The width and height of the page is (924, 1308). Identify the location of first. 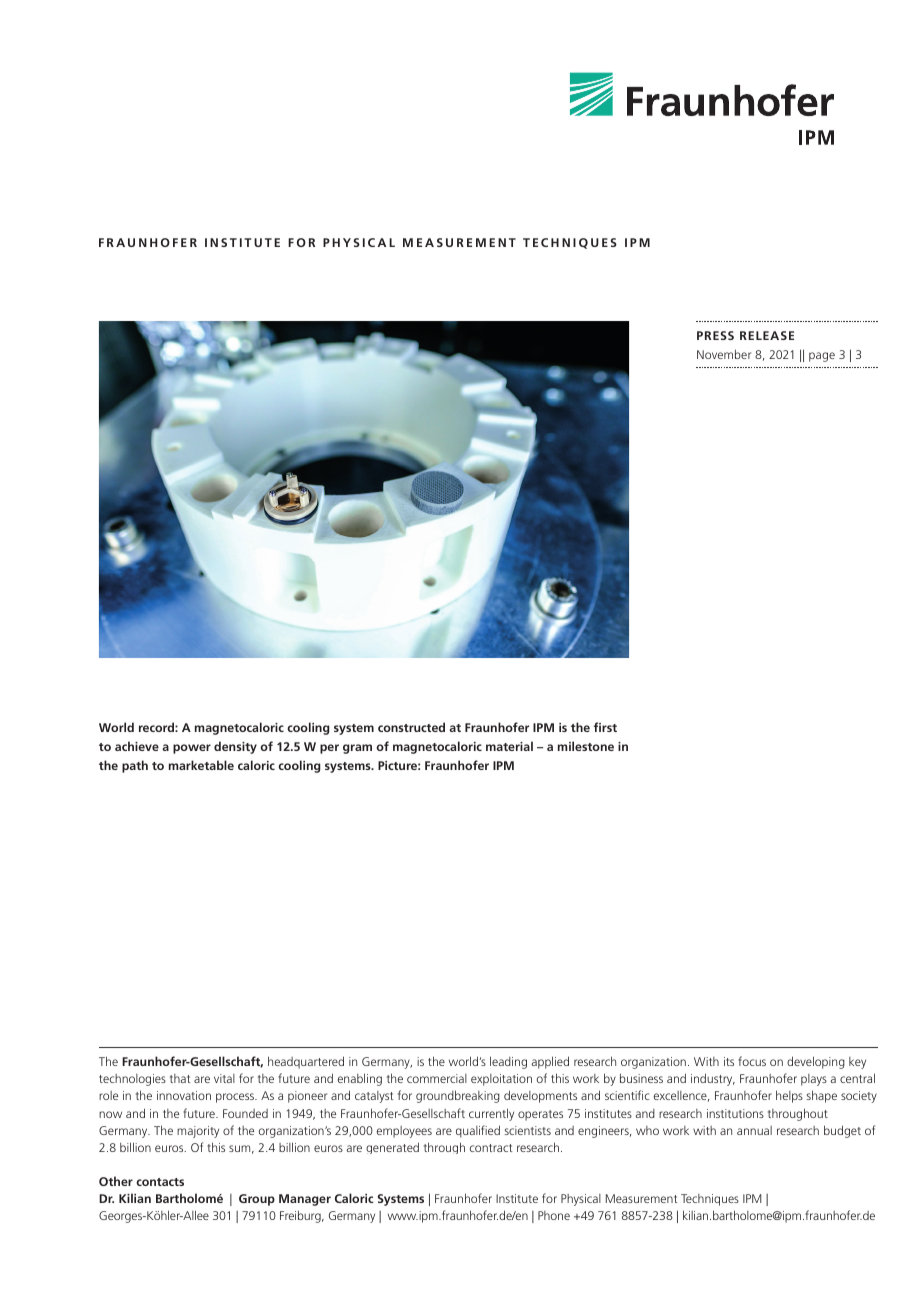
(605, 727).
